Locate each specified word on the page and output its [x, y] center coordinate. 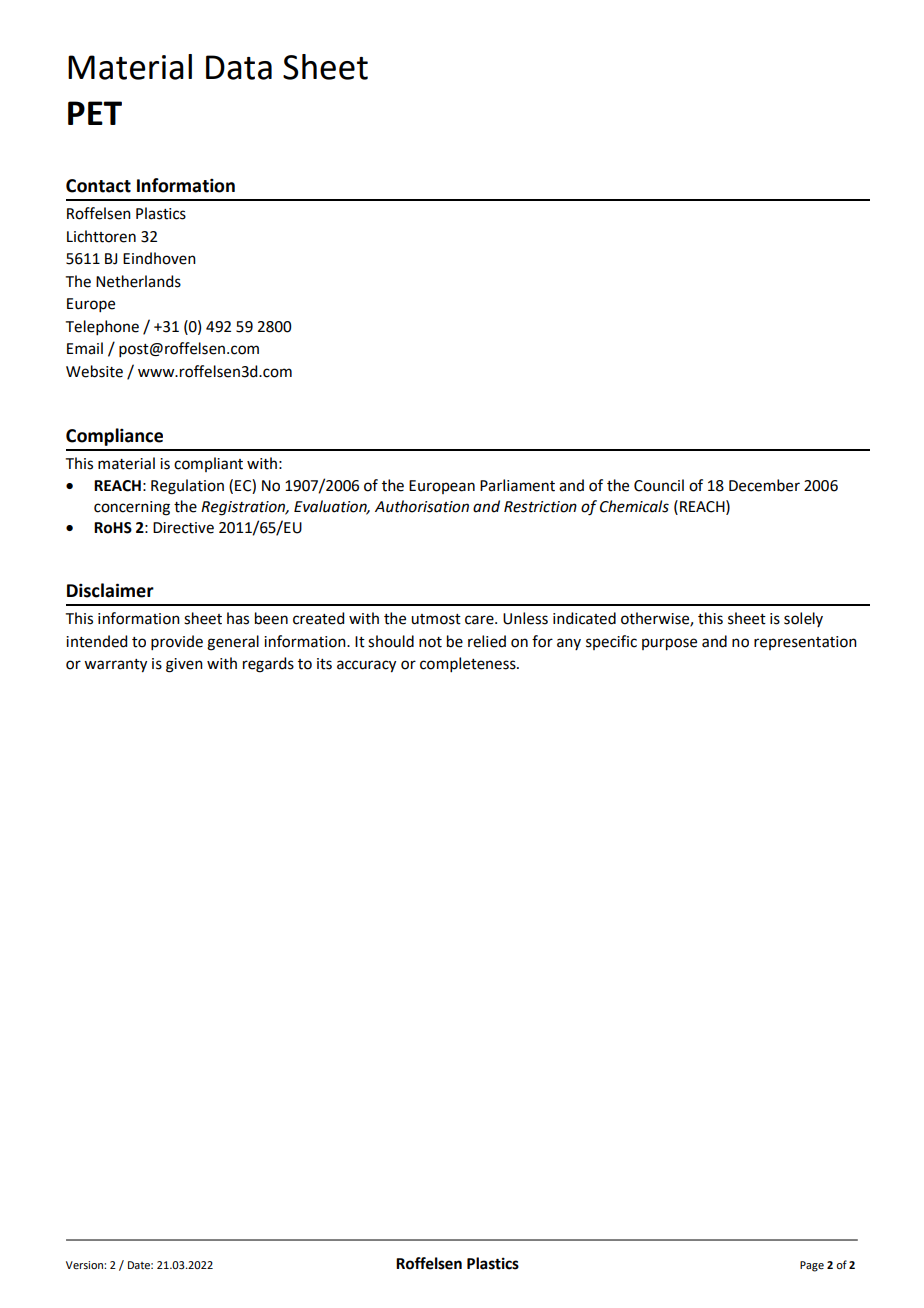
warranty [115, 666]
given [184, 665]
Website [94, 371]
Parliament [517, 485]
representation [805, 643]
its [324, 664]
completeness [469, 664]
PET [95, 113]
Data [239, 67]
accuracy [366, 666]
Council [659, 485]
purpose [669, 644]
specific [611, 642]
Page [812, 1266]
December [764, 485]
